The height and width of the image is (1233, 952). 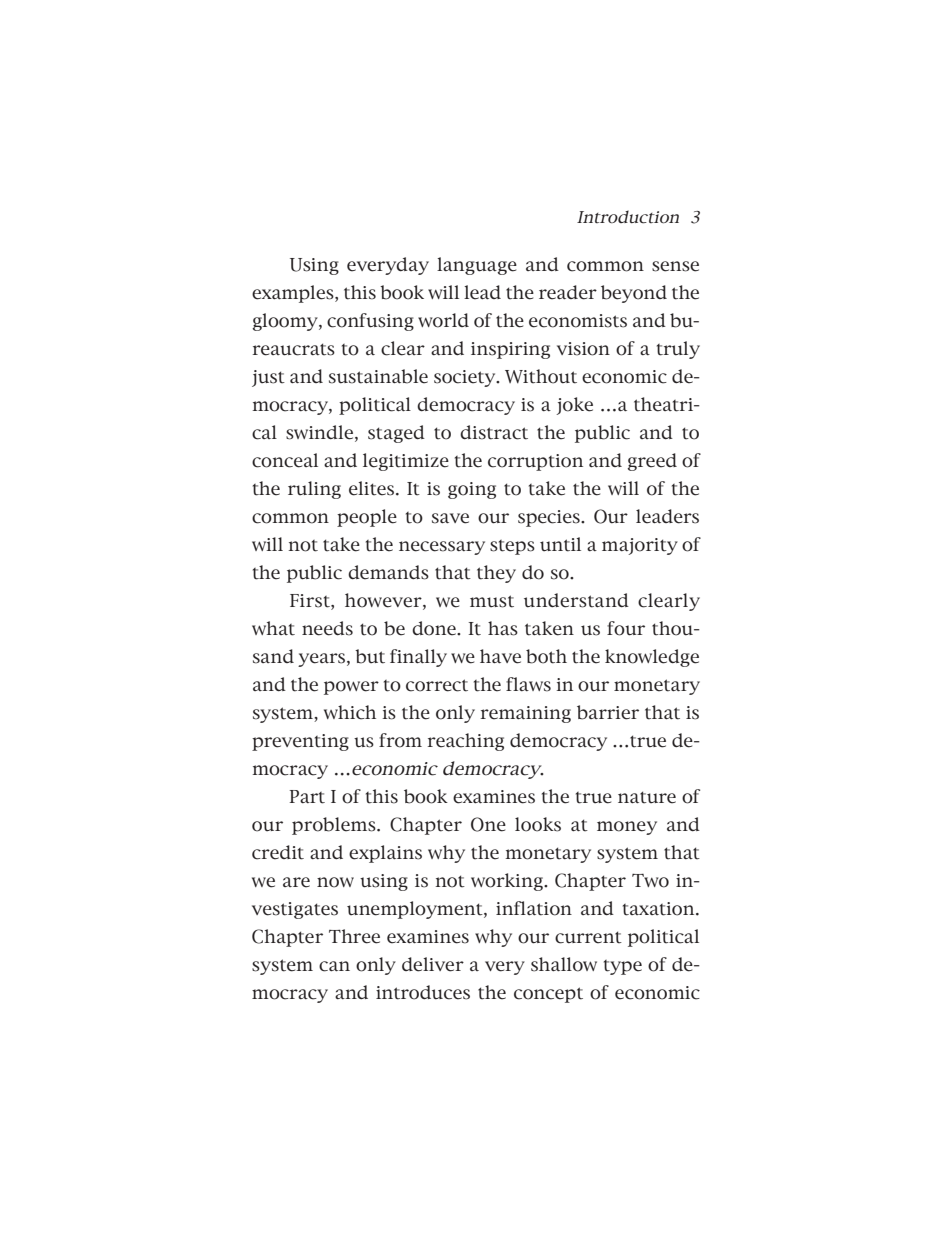 I want to click on barrier, so click(x=608, y=712).
